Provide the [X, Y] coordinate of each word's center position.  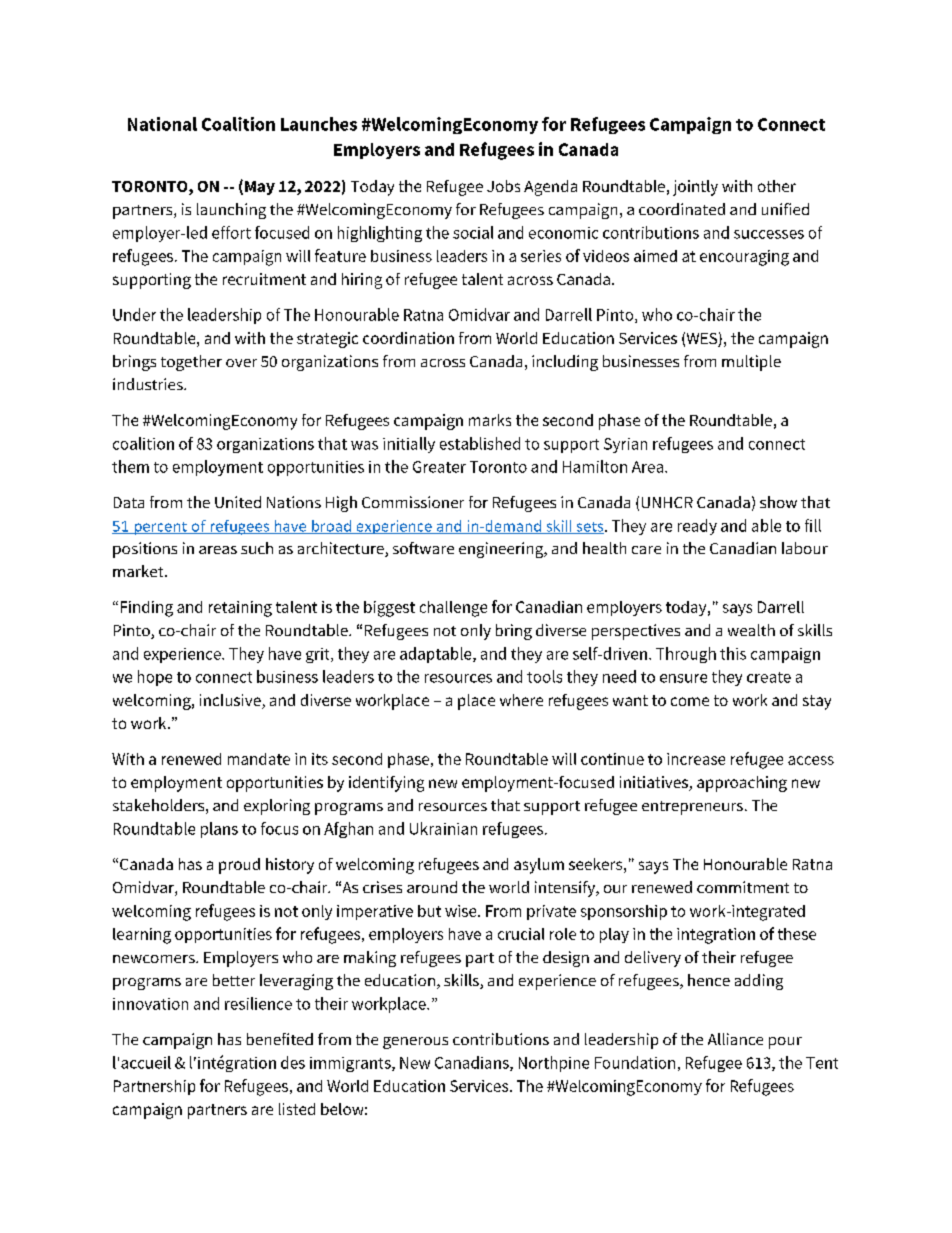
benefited [280, 1039]
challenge [453, 609]
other [777, 186]
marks [490, 420]
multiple [751, 363]
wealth [751, 630]
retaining [240, 609]
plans [219, 830]
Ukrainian [443, 828]
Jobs [503, 186]
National [162, 124]
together [191, 363]
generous [415, 1043]
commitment [743, 887]
